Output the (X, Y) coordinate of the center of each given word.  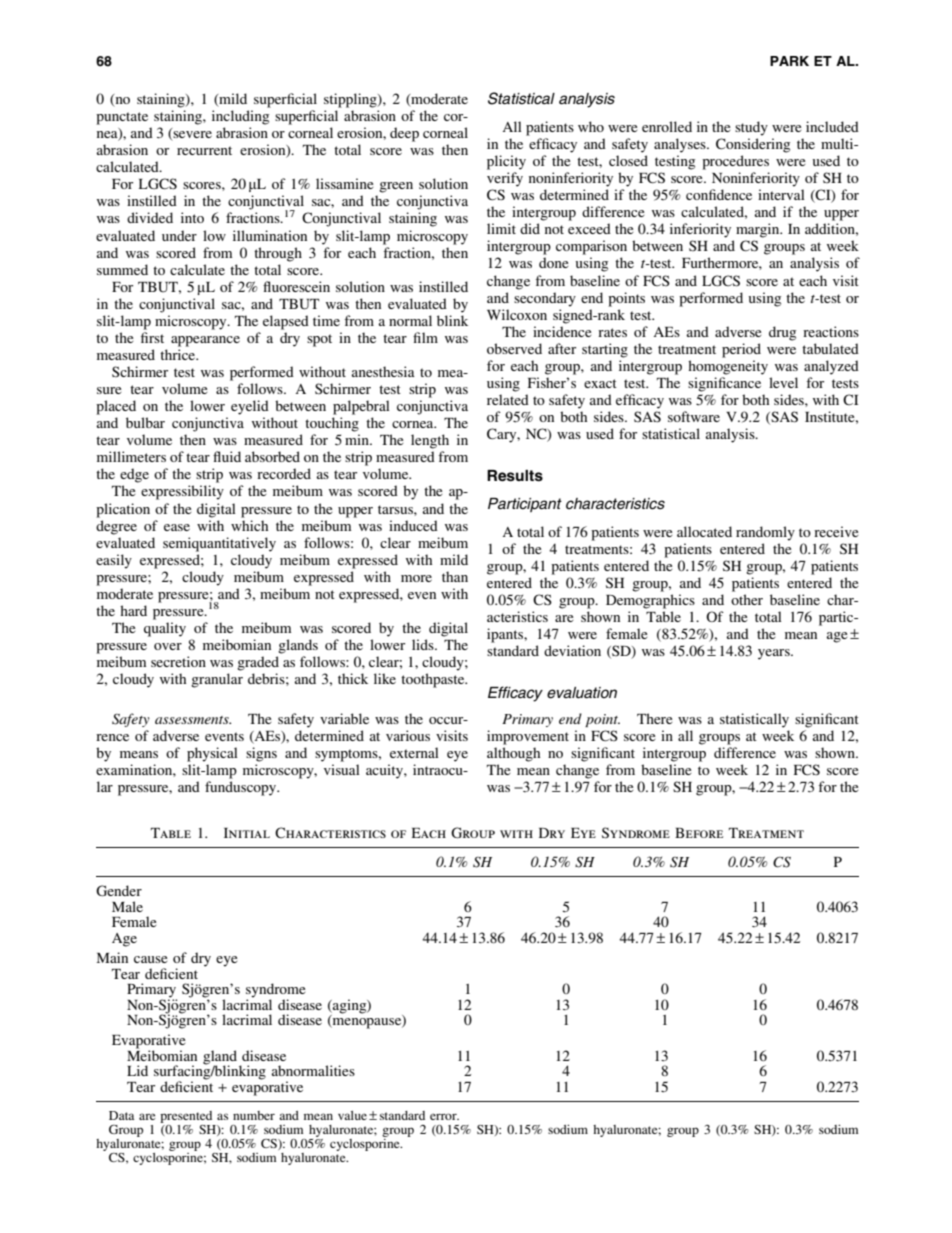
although (513, 754)
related (508, 399)
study (751, 128)
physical (212, 754)
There (654, 718)
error (444, 1116)
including (240, 117)
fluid (227, 456)
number (254, 1115)
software (694, 416)
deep (404, 134)
